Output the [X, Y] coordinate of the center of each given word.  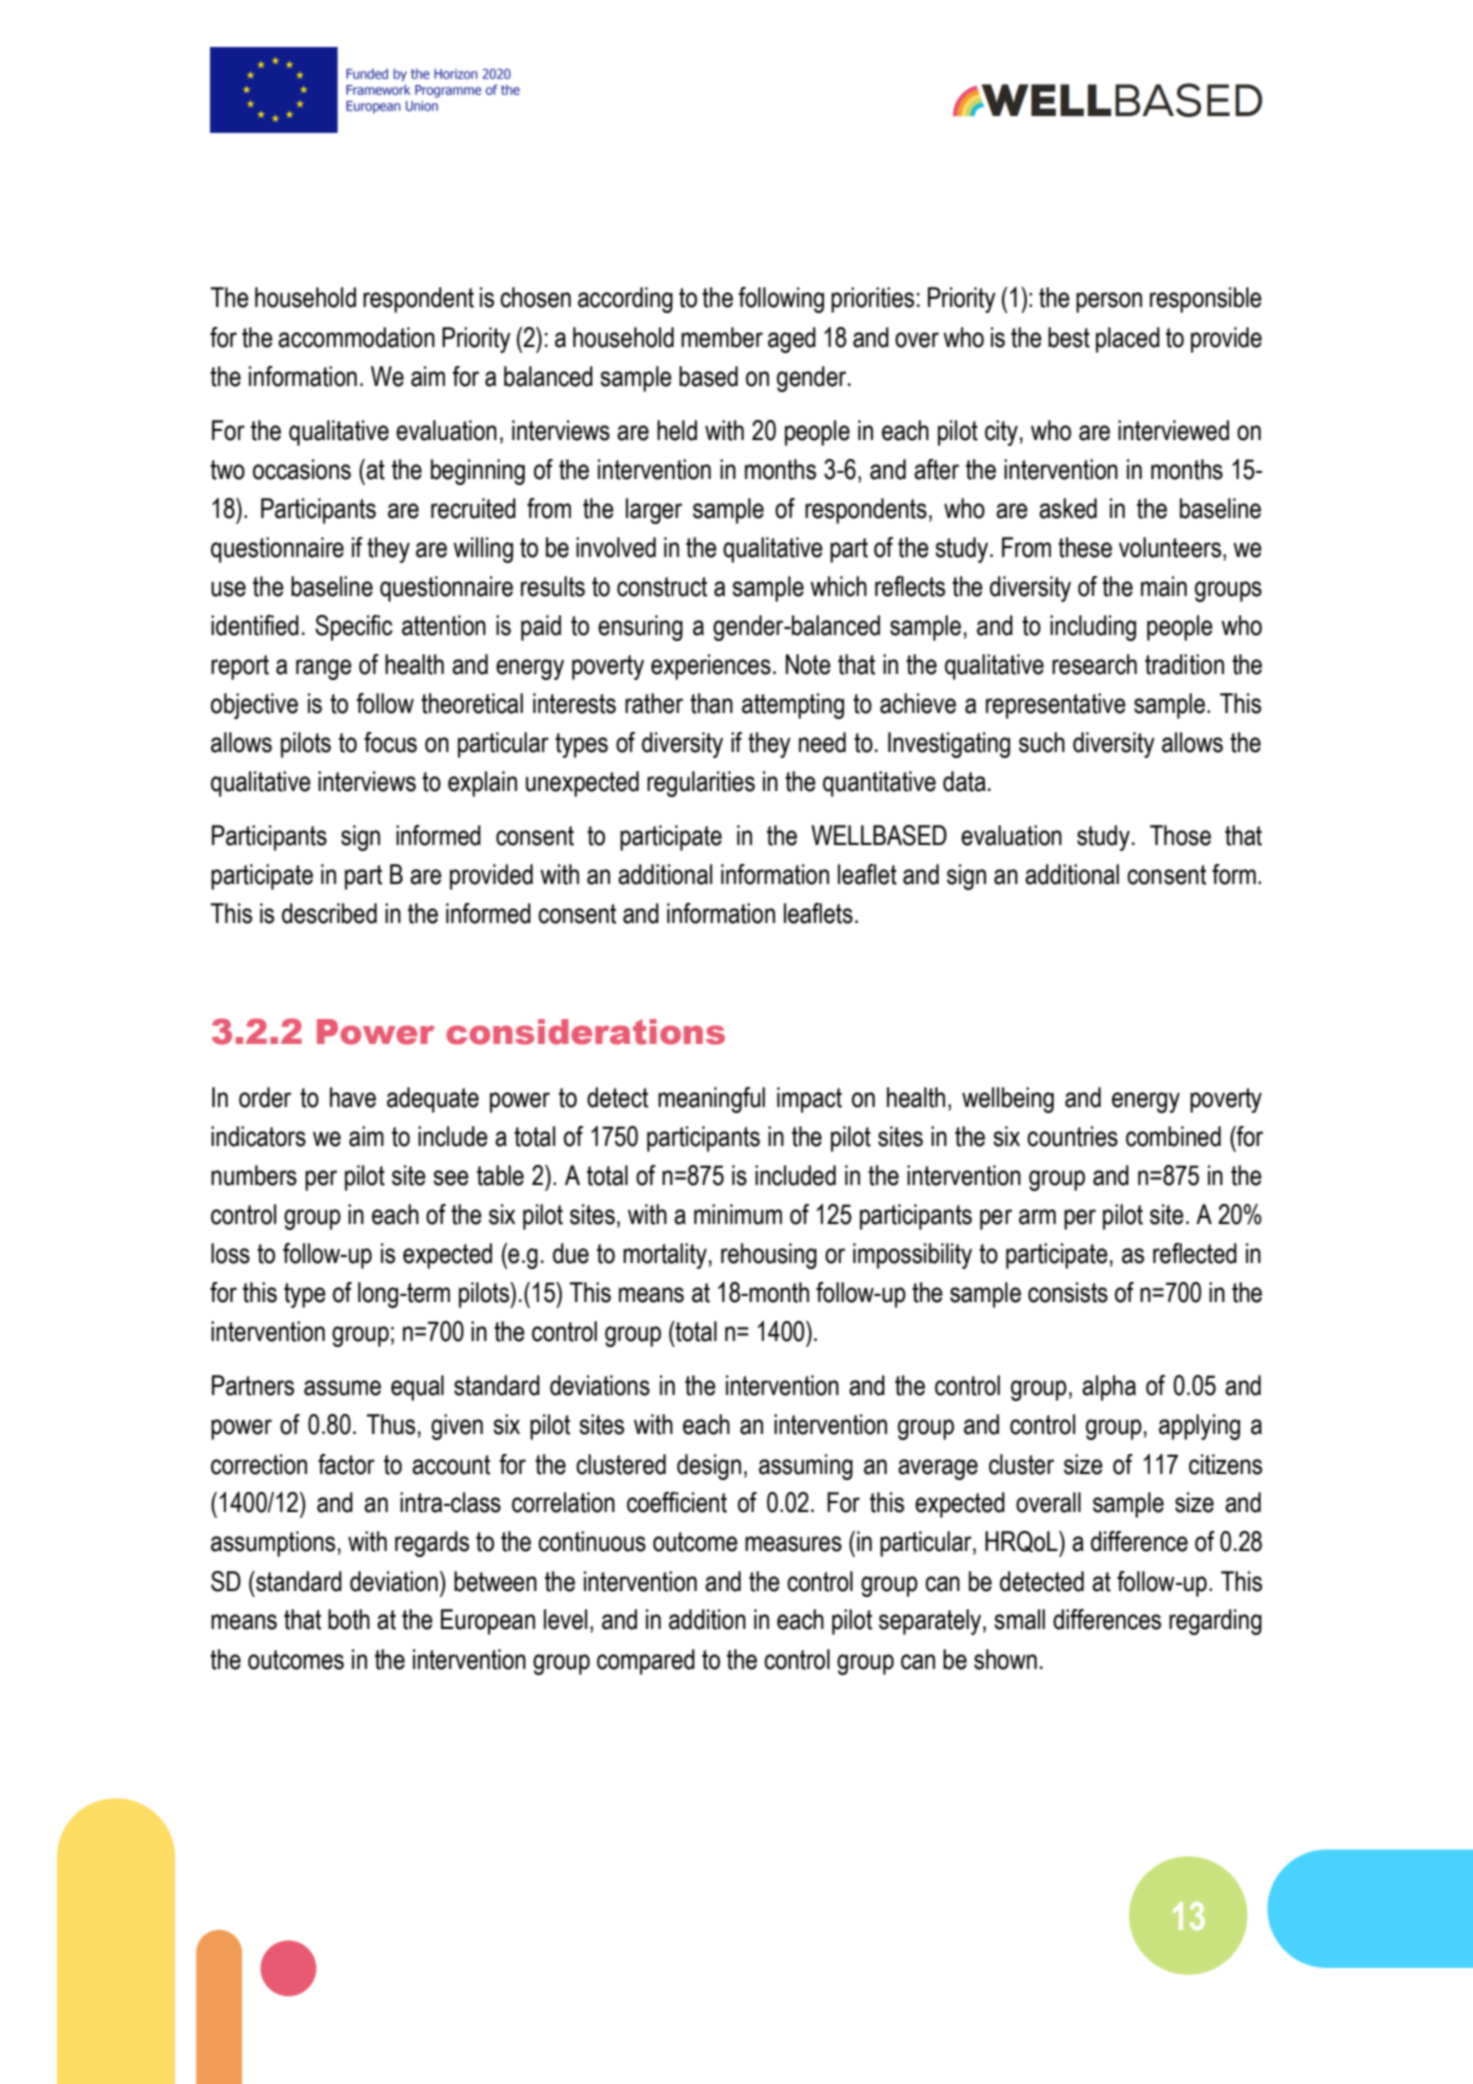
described [329, 913]
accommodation [356, 337]
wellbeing [1008, 1100]
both [349, 1619]
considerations [585, 1032]
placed [1128, 340]
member [722, 337]
